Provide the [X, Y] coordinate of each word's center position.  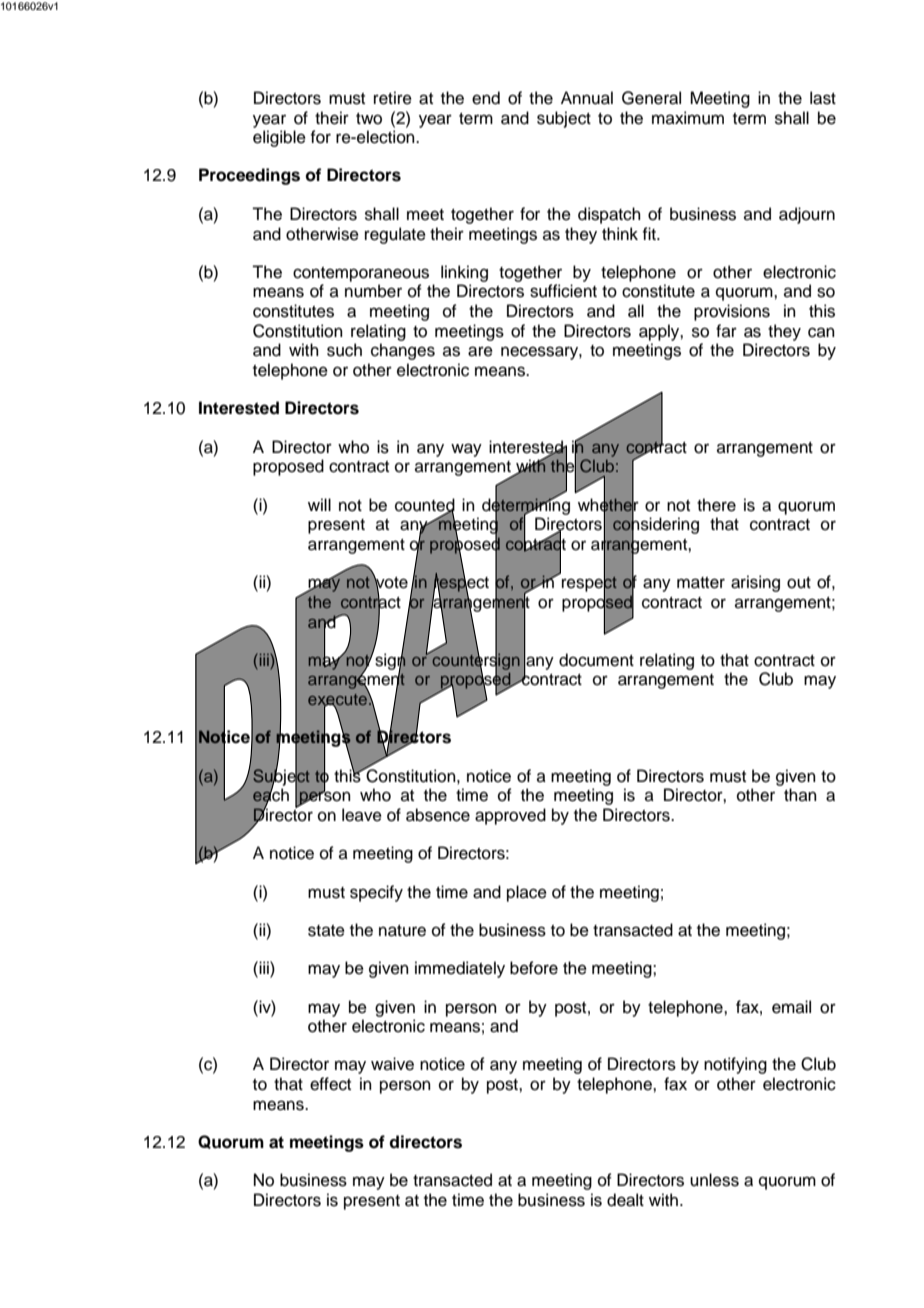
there [716, 505]
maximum [688, 118]
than [800, 794]
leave [362, 815]
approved [510, 816]
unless [714, 1180]
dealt [625, 1200]
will [319, 504]
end [486, 98]
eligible [279, 138]
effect [330, 1084]
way [466, 450]
